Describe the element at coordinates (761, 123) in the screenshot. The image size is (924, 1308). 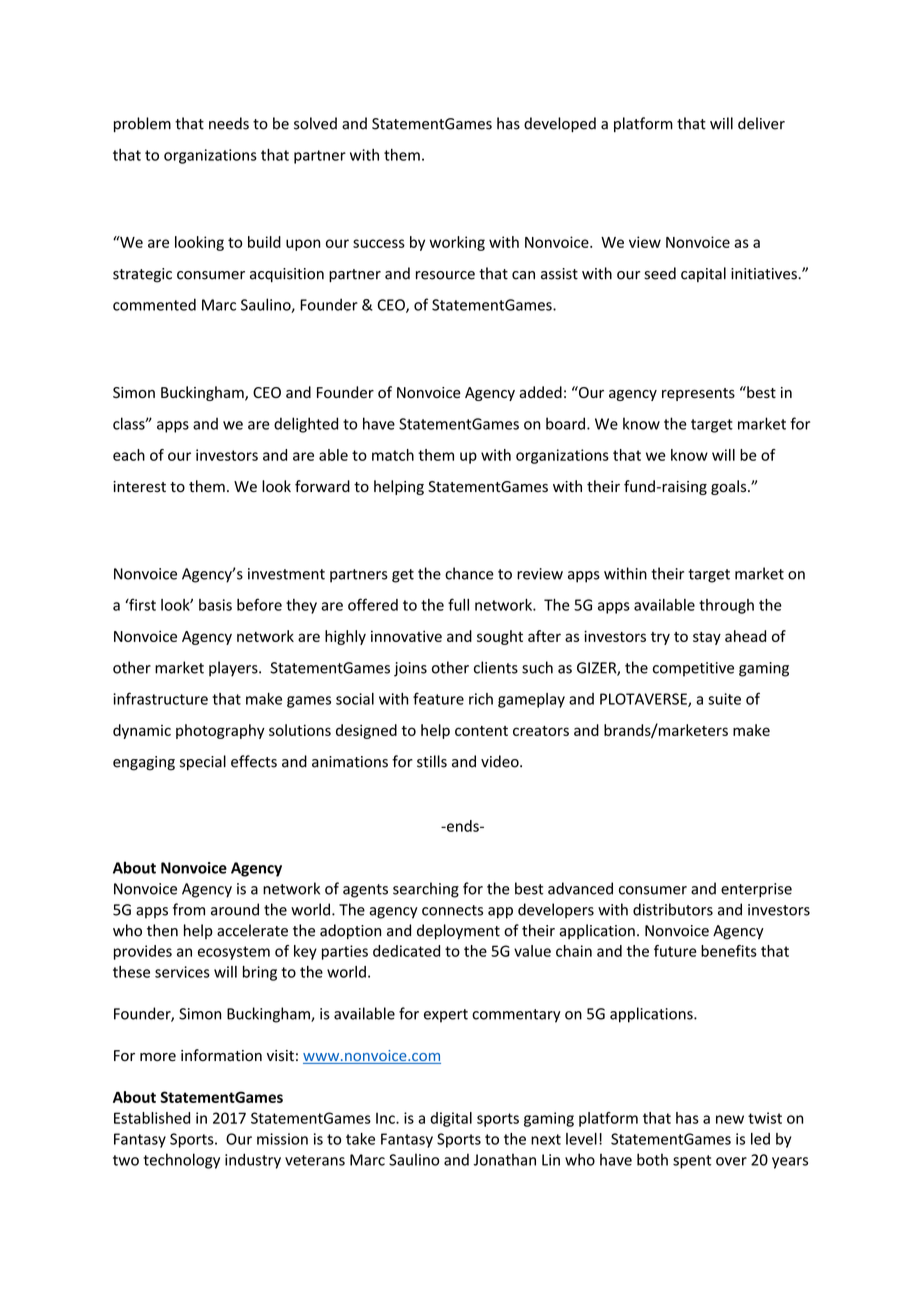
I see `deliver` at that location.
